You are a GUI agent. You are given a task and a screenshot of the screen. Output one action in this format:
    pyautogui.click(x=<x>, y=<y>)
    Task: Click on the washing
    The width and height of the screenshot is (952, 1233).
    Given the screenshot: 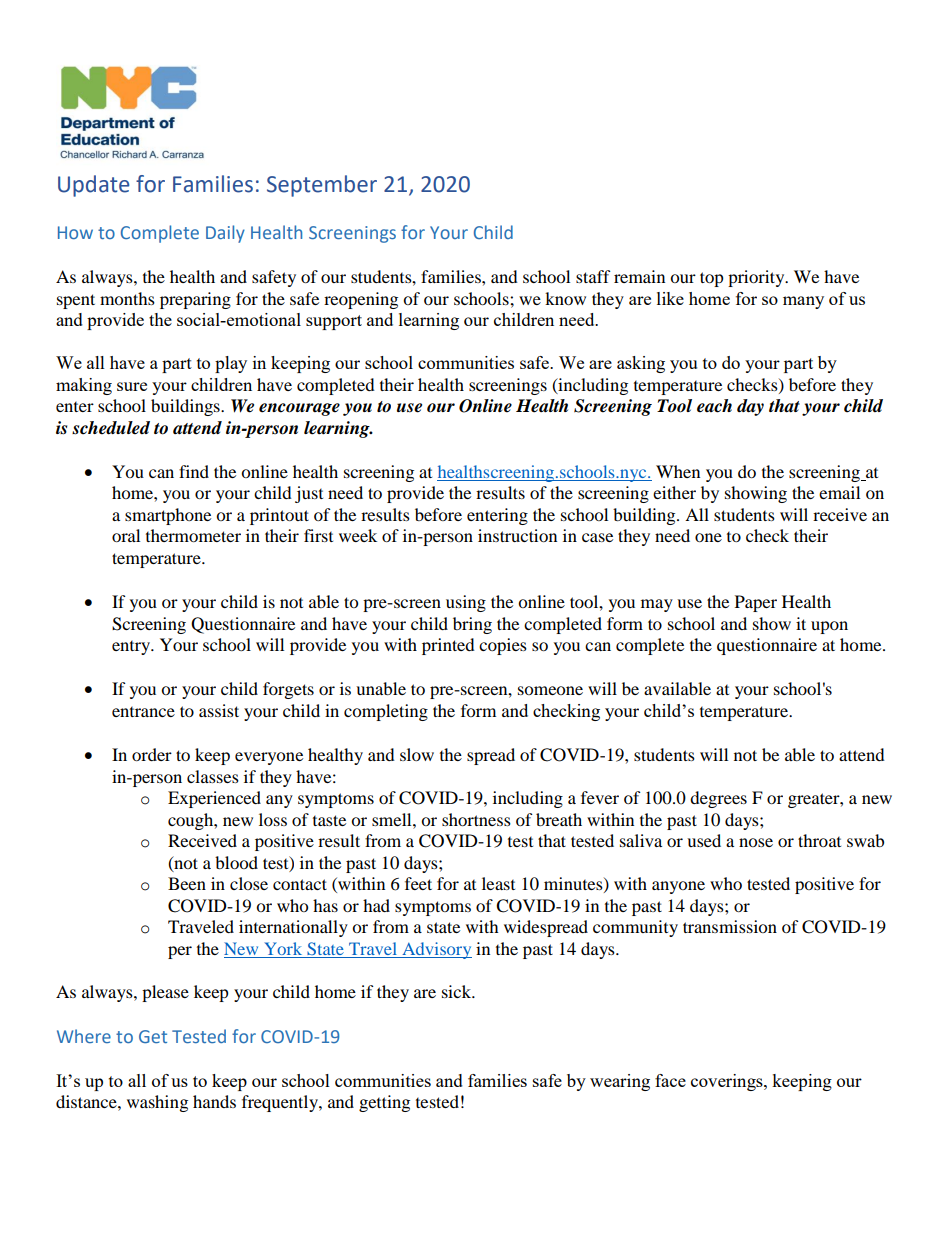 What is the action you would take?
    pyautogui.click(x=157, y=1103)
